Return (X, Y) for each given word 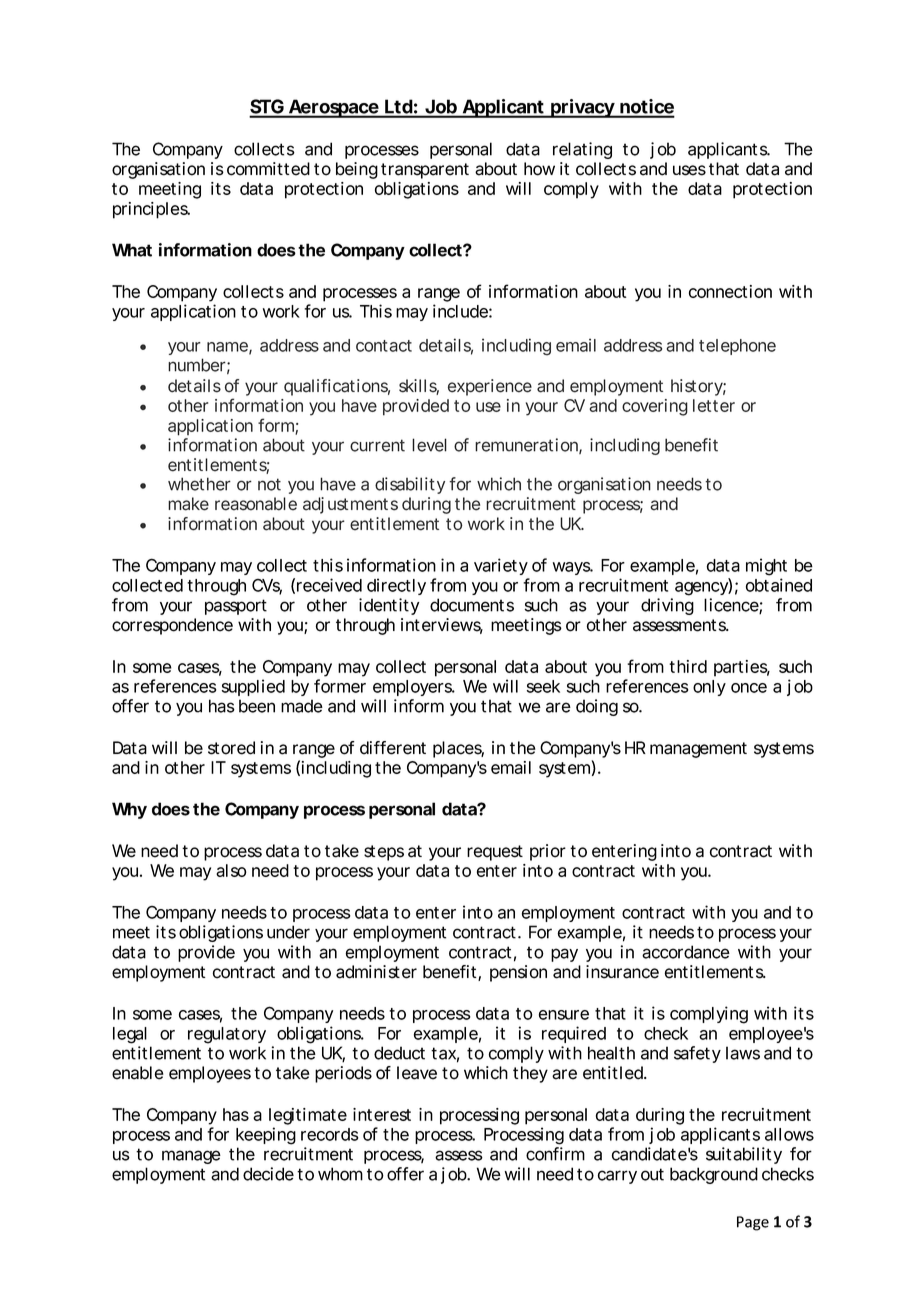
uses (689, 170)
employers (413, 688)
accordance (686, 952)
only (709, 688)
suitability (744, 1155)
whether (199, 484)
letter (714, 405)
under (288, 932)
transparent (425, 171)
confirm (555, 1154)
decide (268, 1174)
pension (518, 973)
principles (151, 210)
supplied (253, 687)
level (429, 445)
